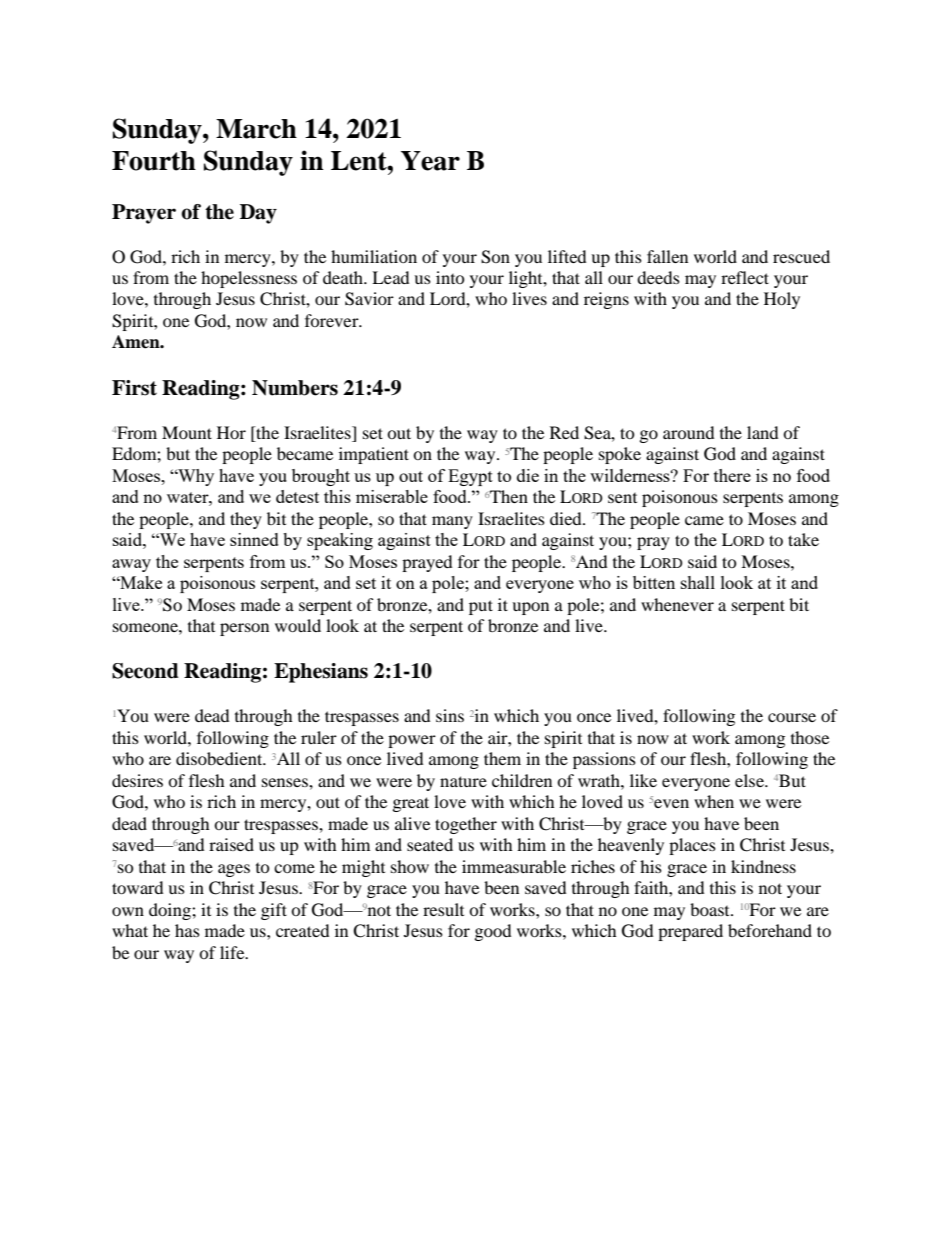 This page has width=952, height=1233. What do you see at coordinates (254, 539) in the page?
I see `sinned` at bounding box center [254, 539].
